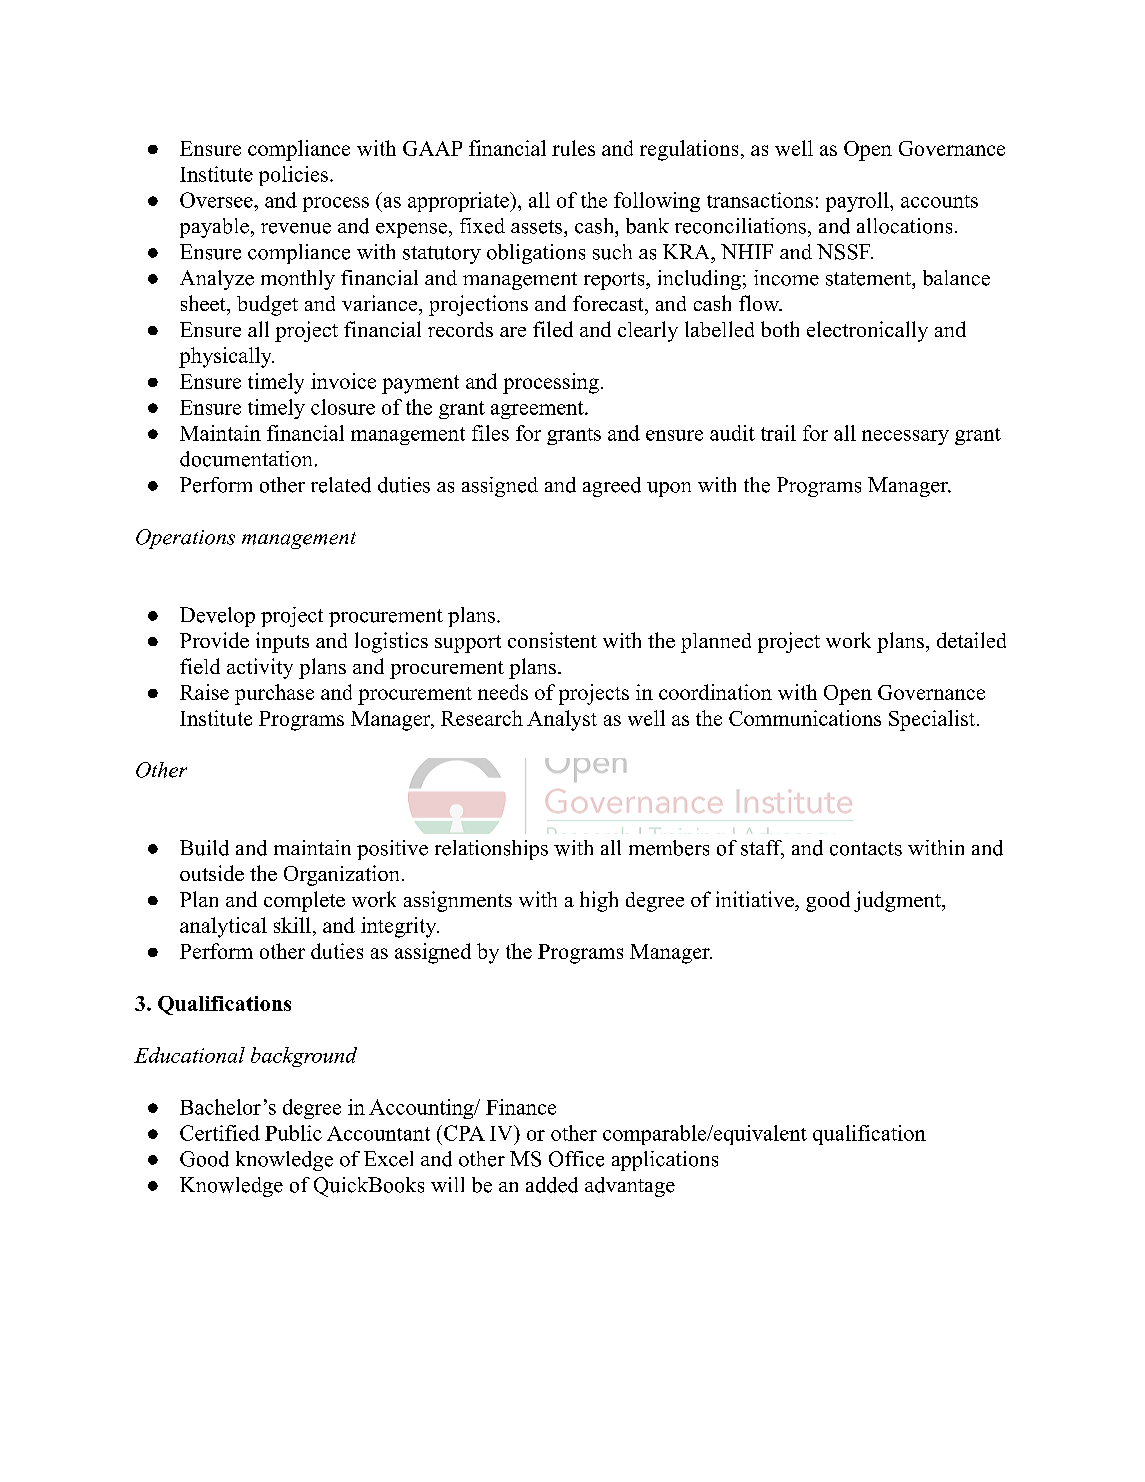 The image size is (1145, 1482). What do you see at coordinates (260, 668) in the page?
I see `activity` at bounding box center [260, 668].
